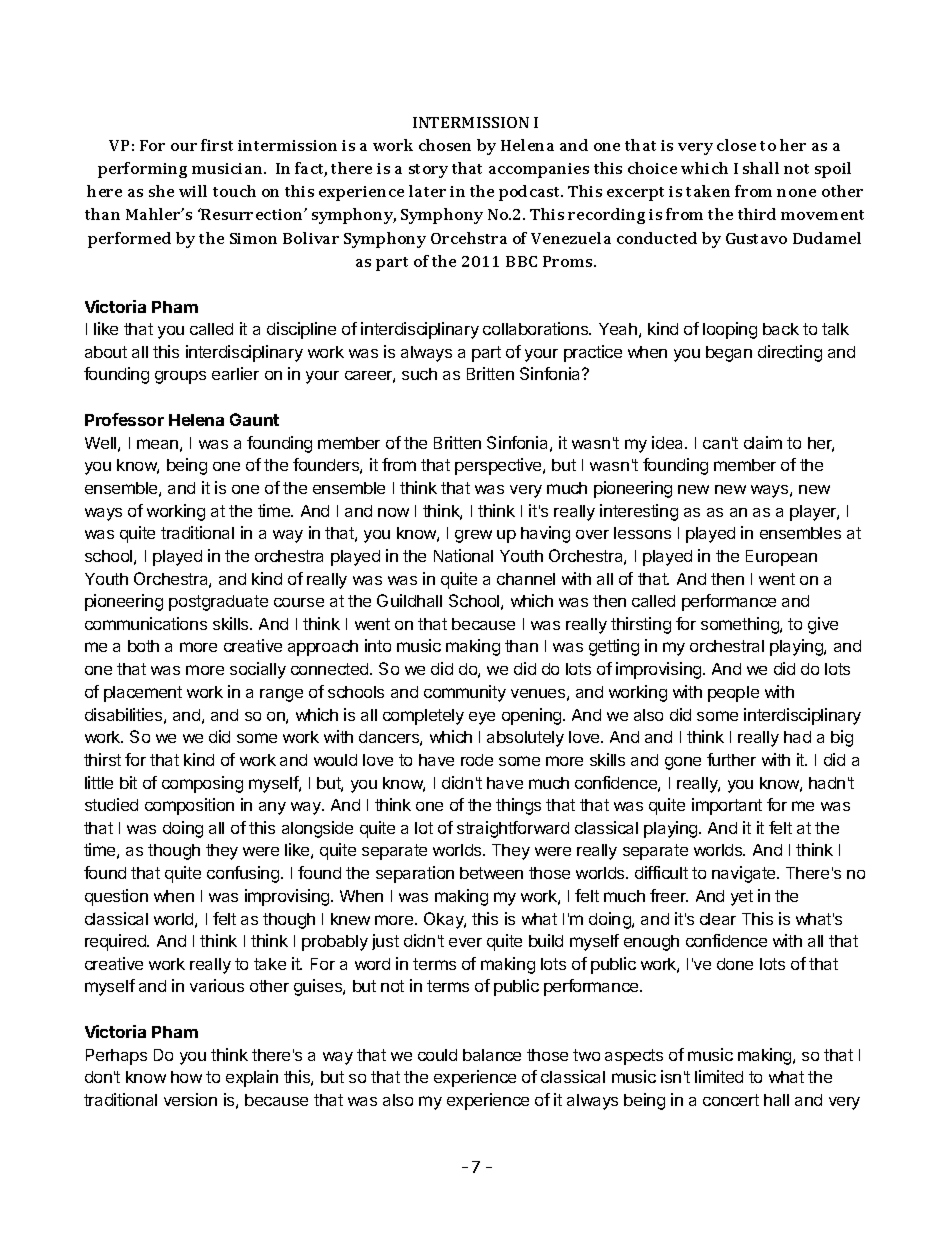 This image has height=1233, width=952. I want to click on claim, so click(763, 442).
